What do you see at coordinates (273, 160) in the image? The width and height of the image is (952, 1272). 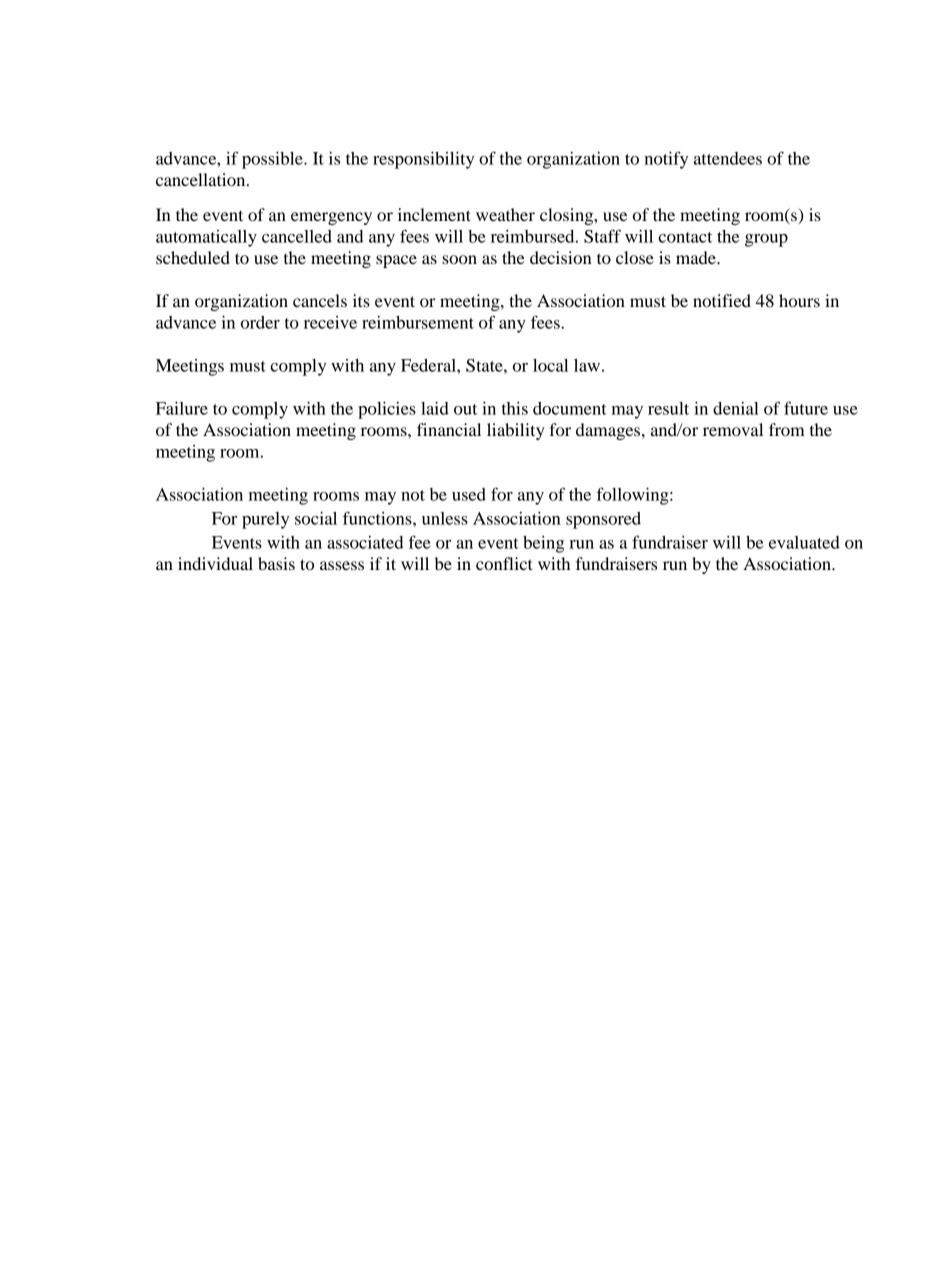 I see `possible` at bounding box center [273, 160].
